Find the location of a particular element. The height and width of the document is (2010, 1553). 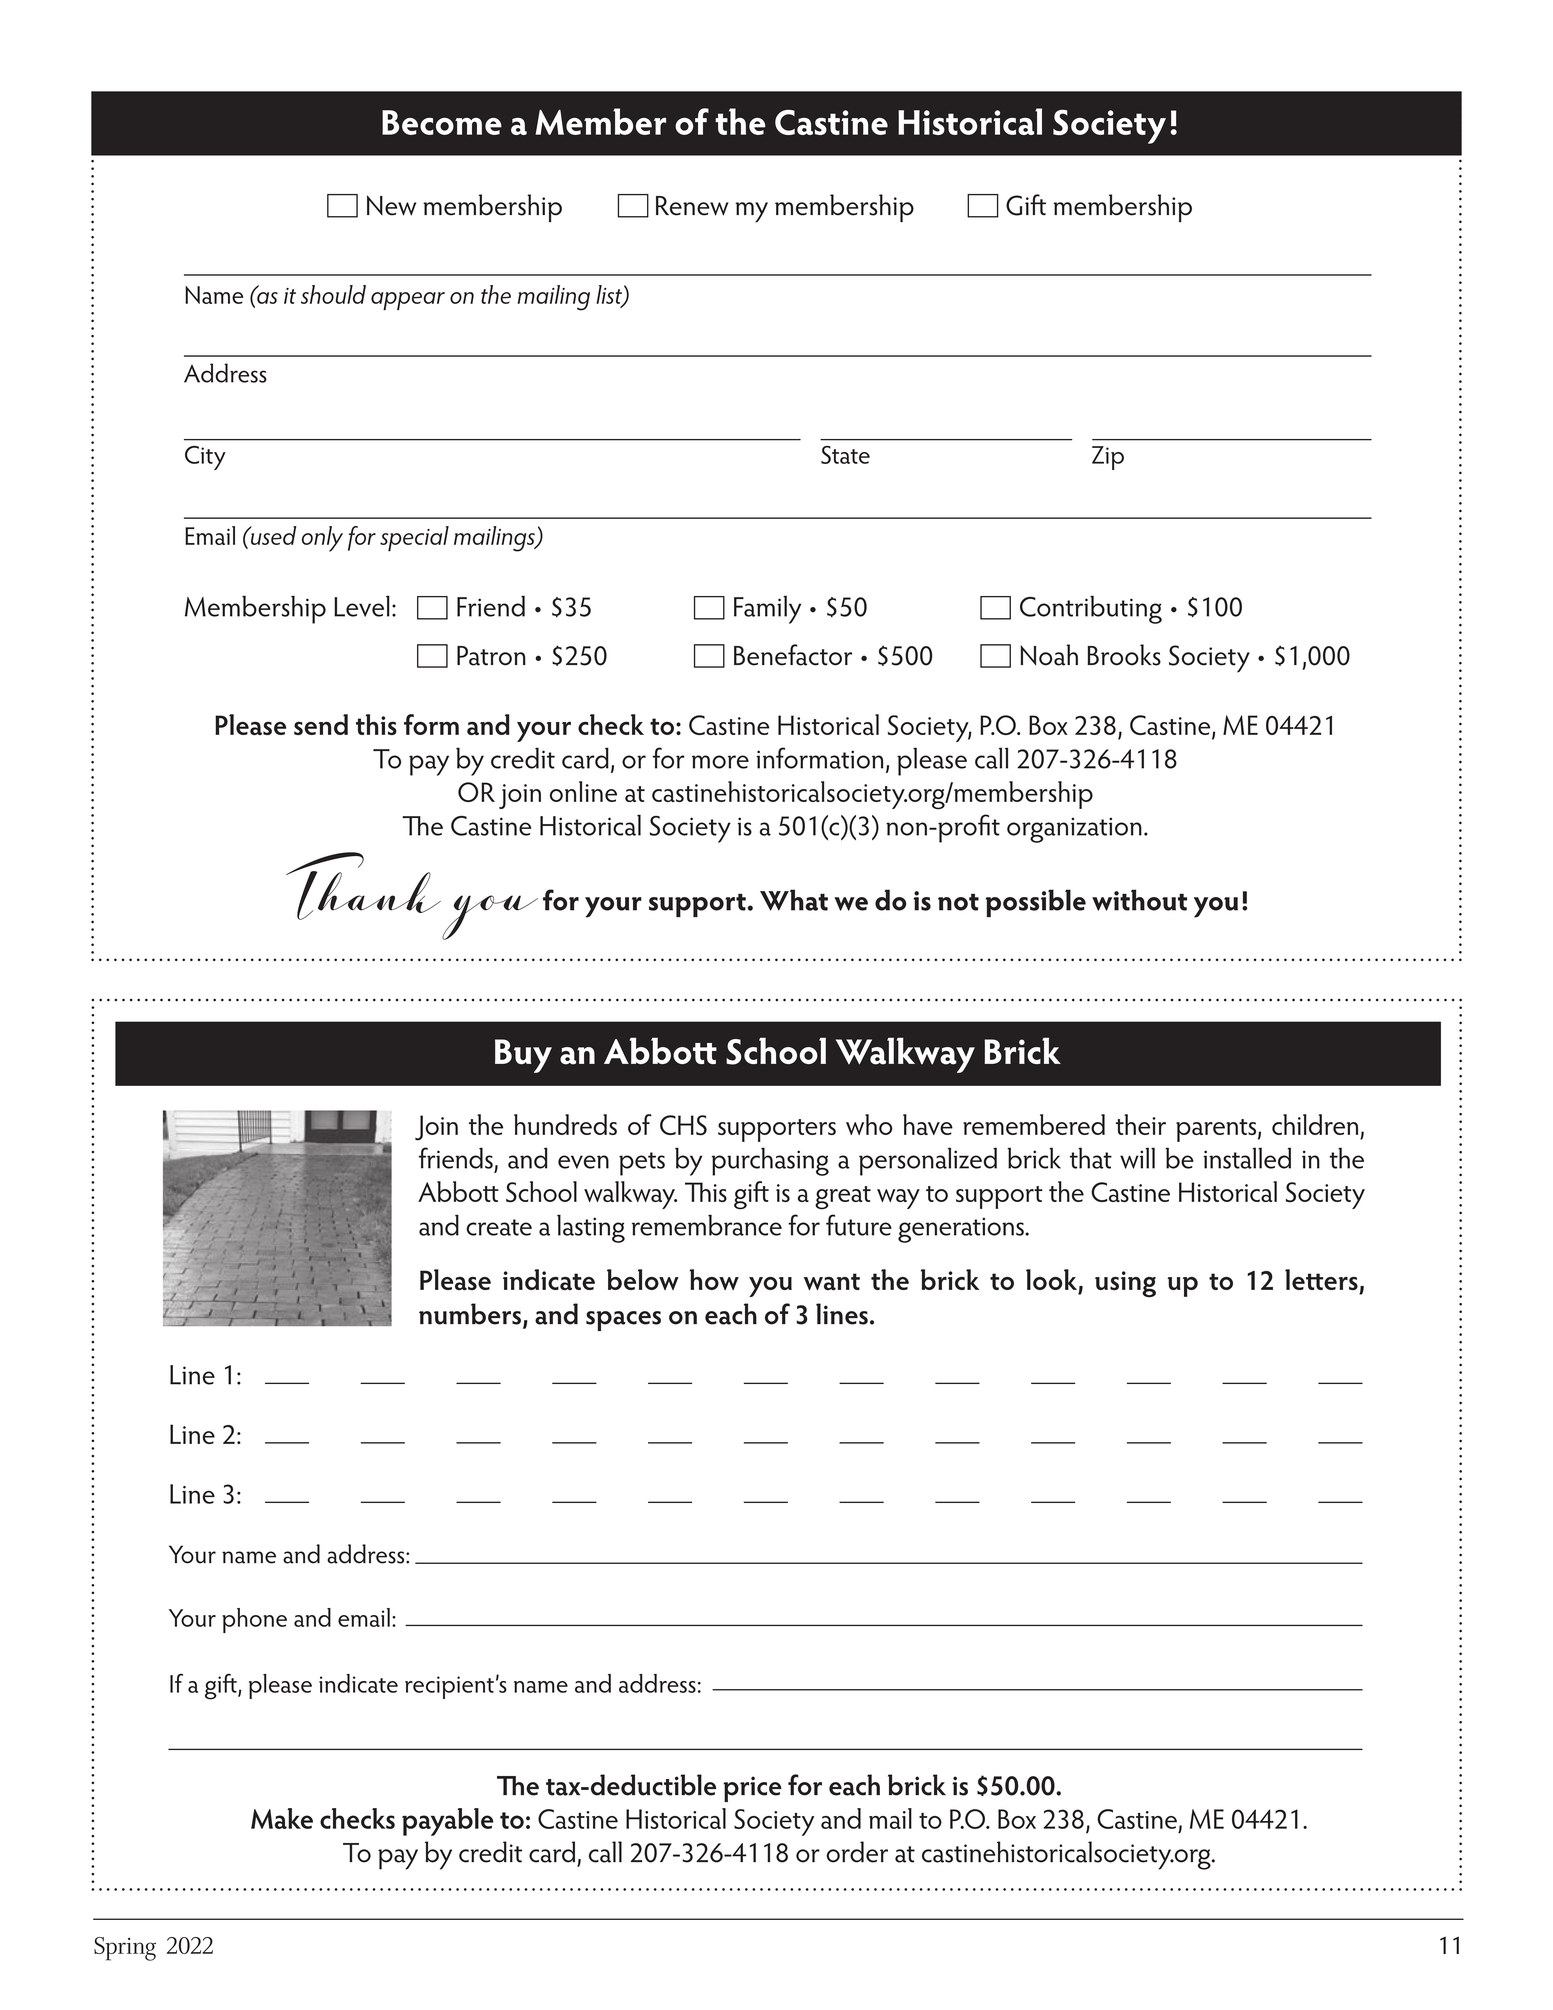

phone is located at coordinates (254, 1620).
